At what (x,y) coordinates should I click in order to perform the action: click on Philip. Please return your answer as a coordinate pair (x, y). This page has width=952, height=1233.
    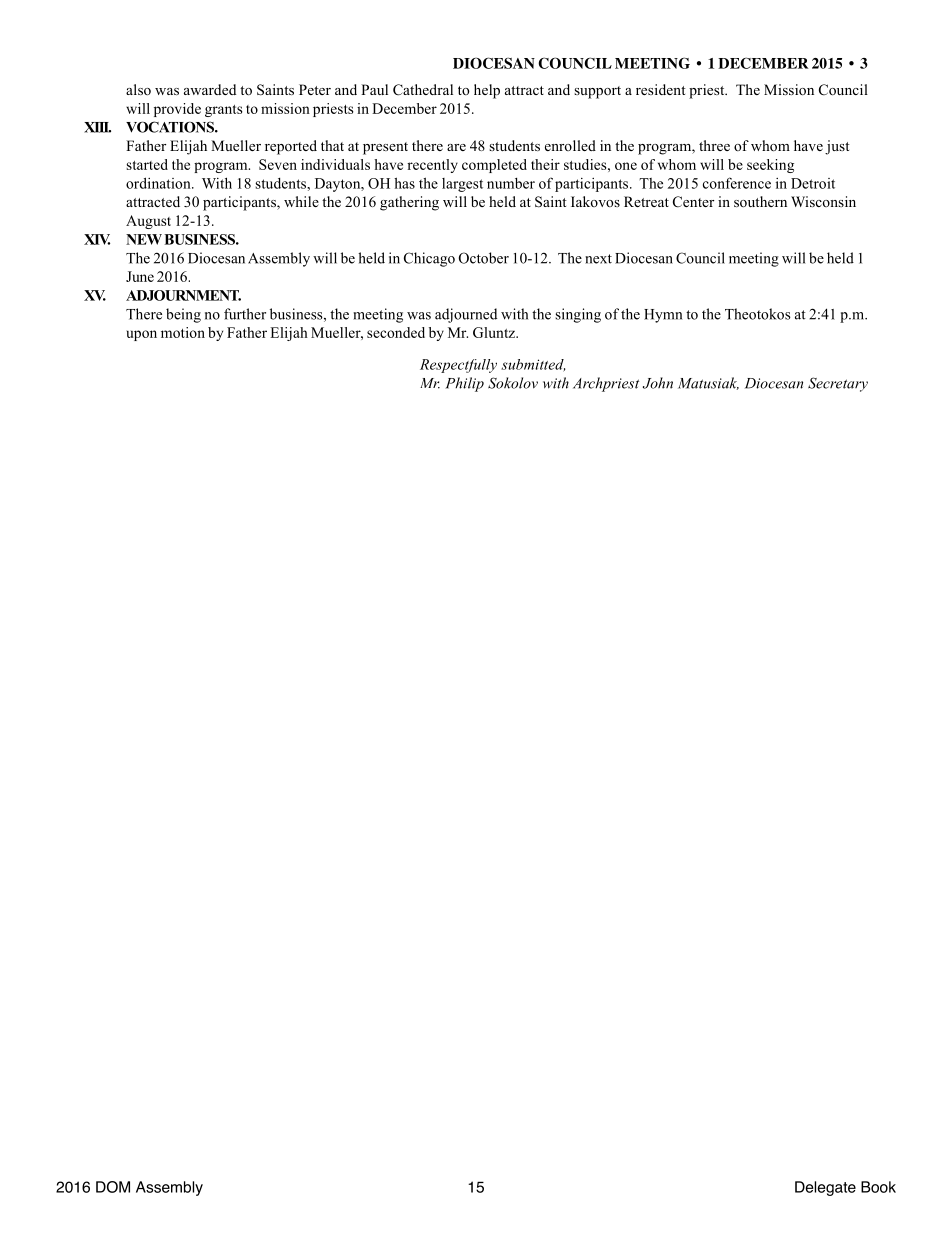
    Looking at the image, I should click on (464, 384).
